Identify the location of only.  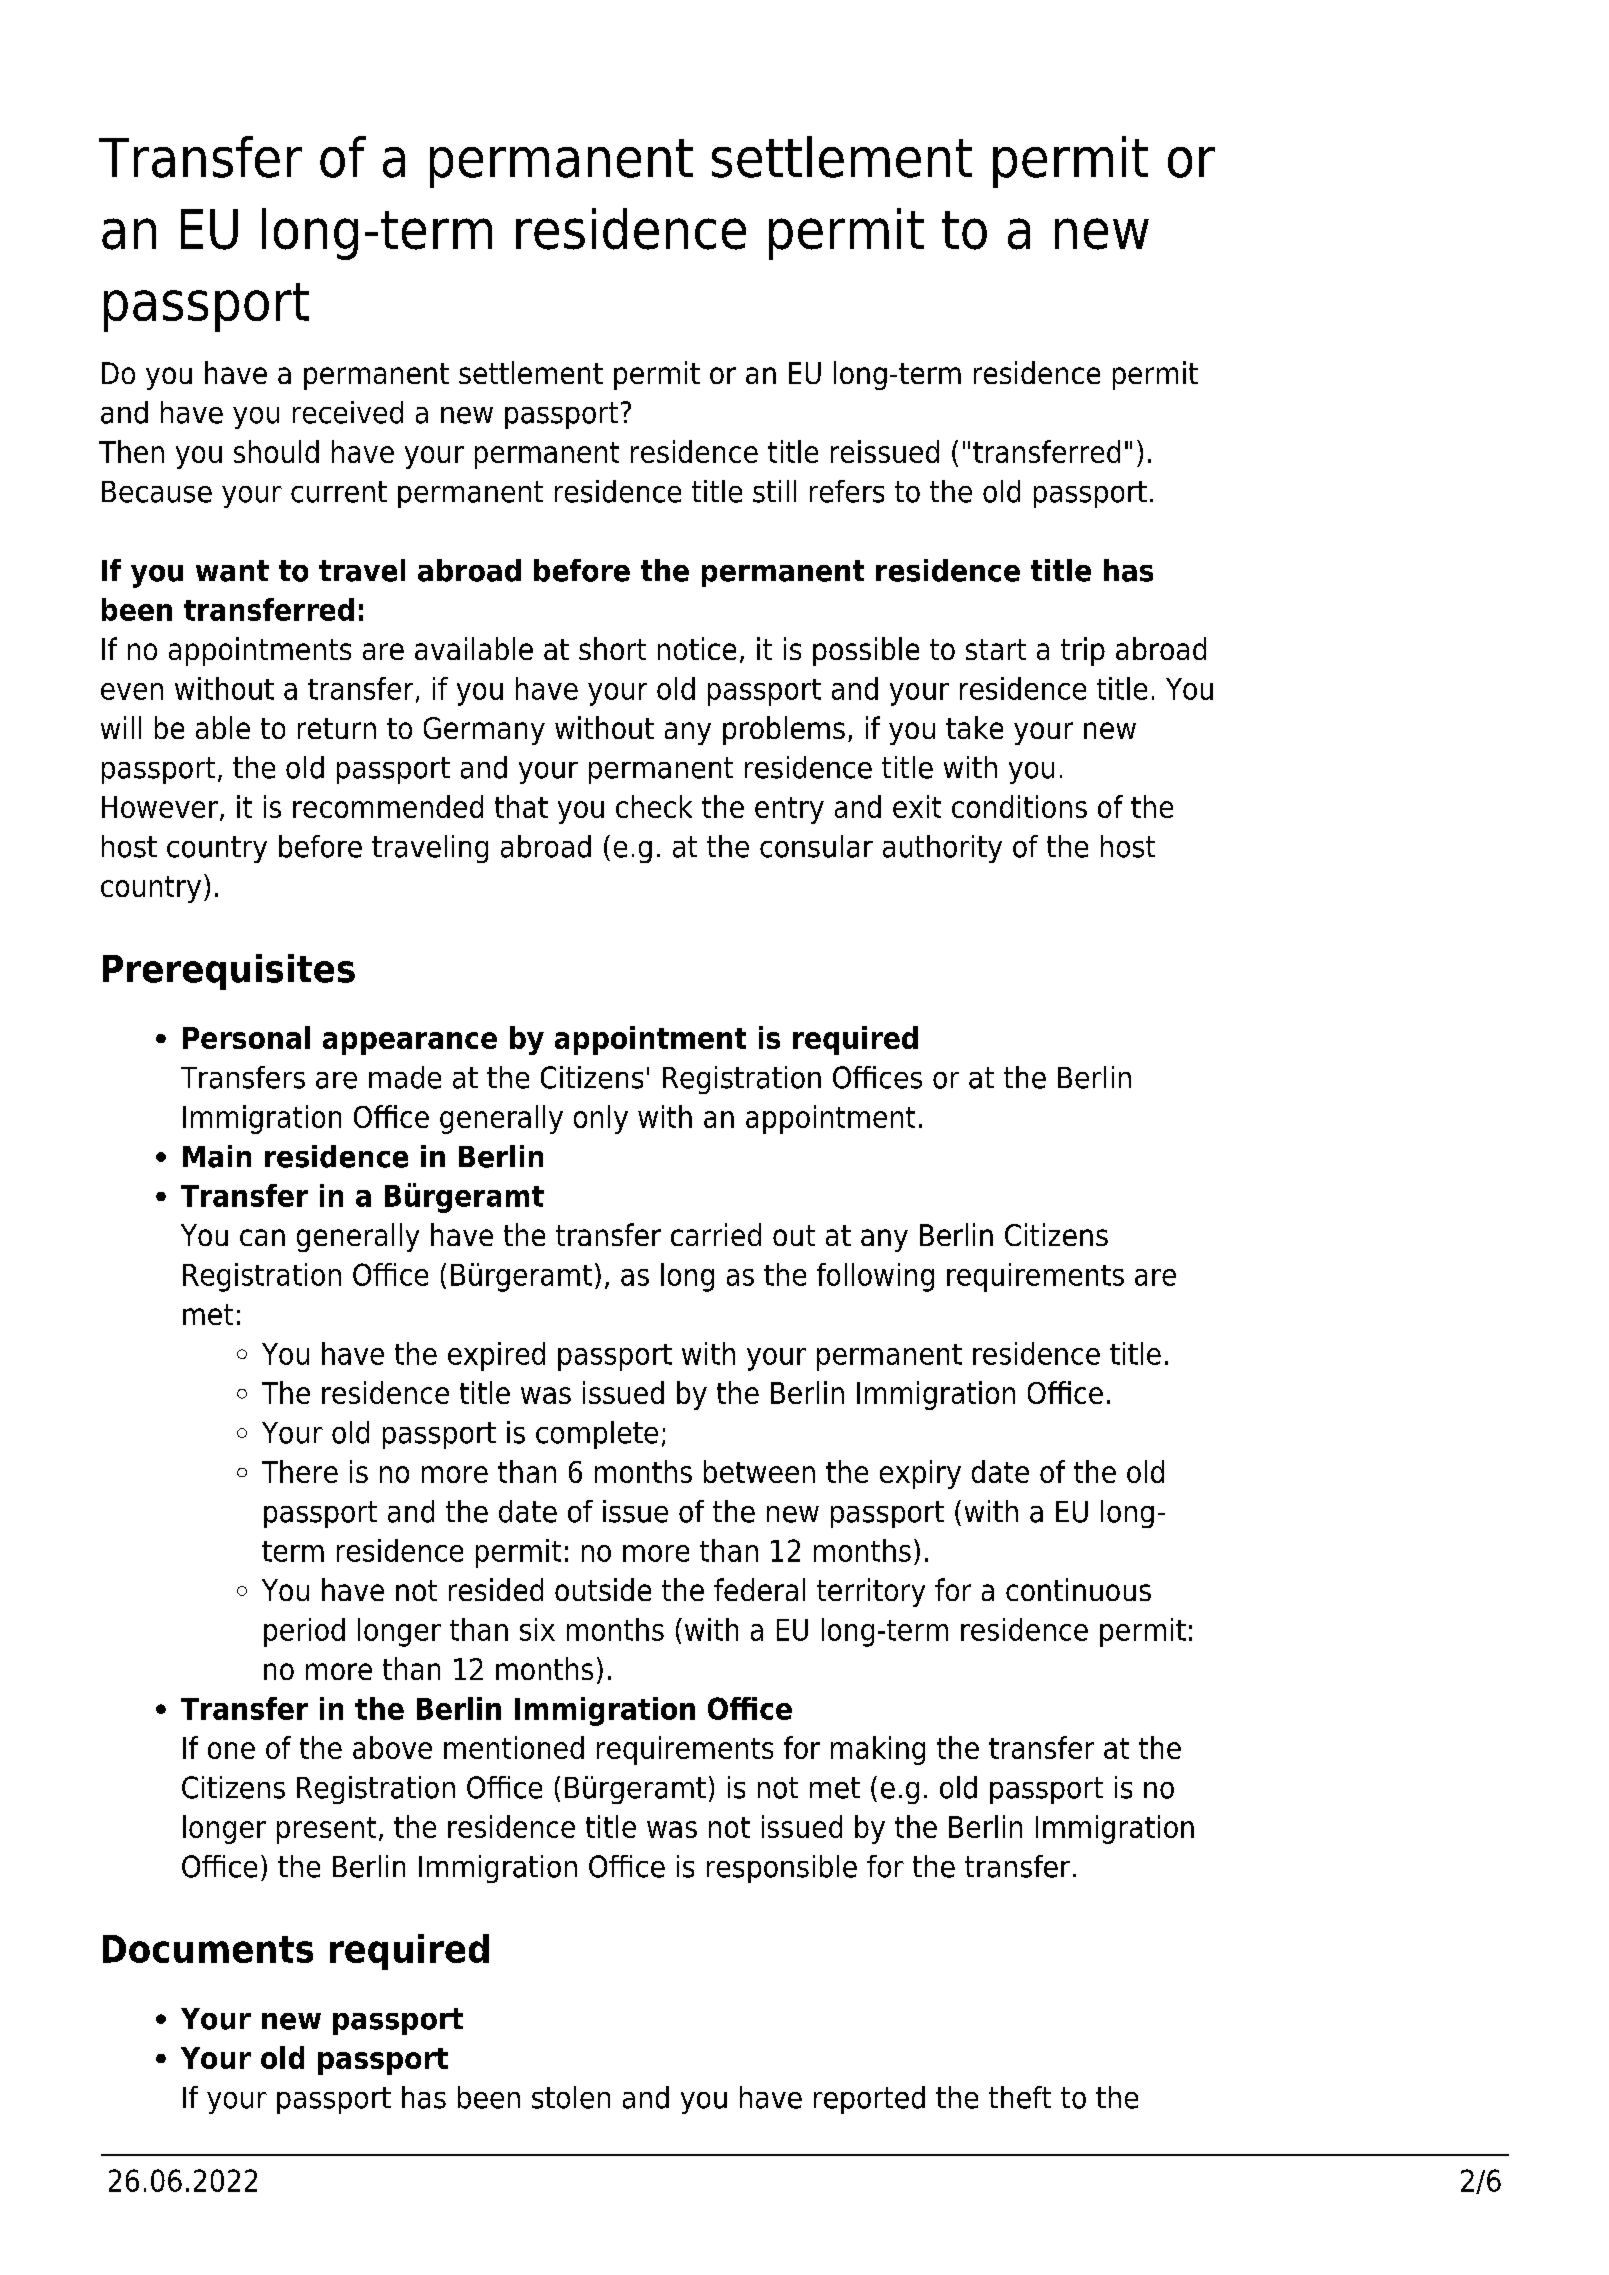
(601, 1119).
